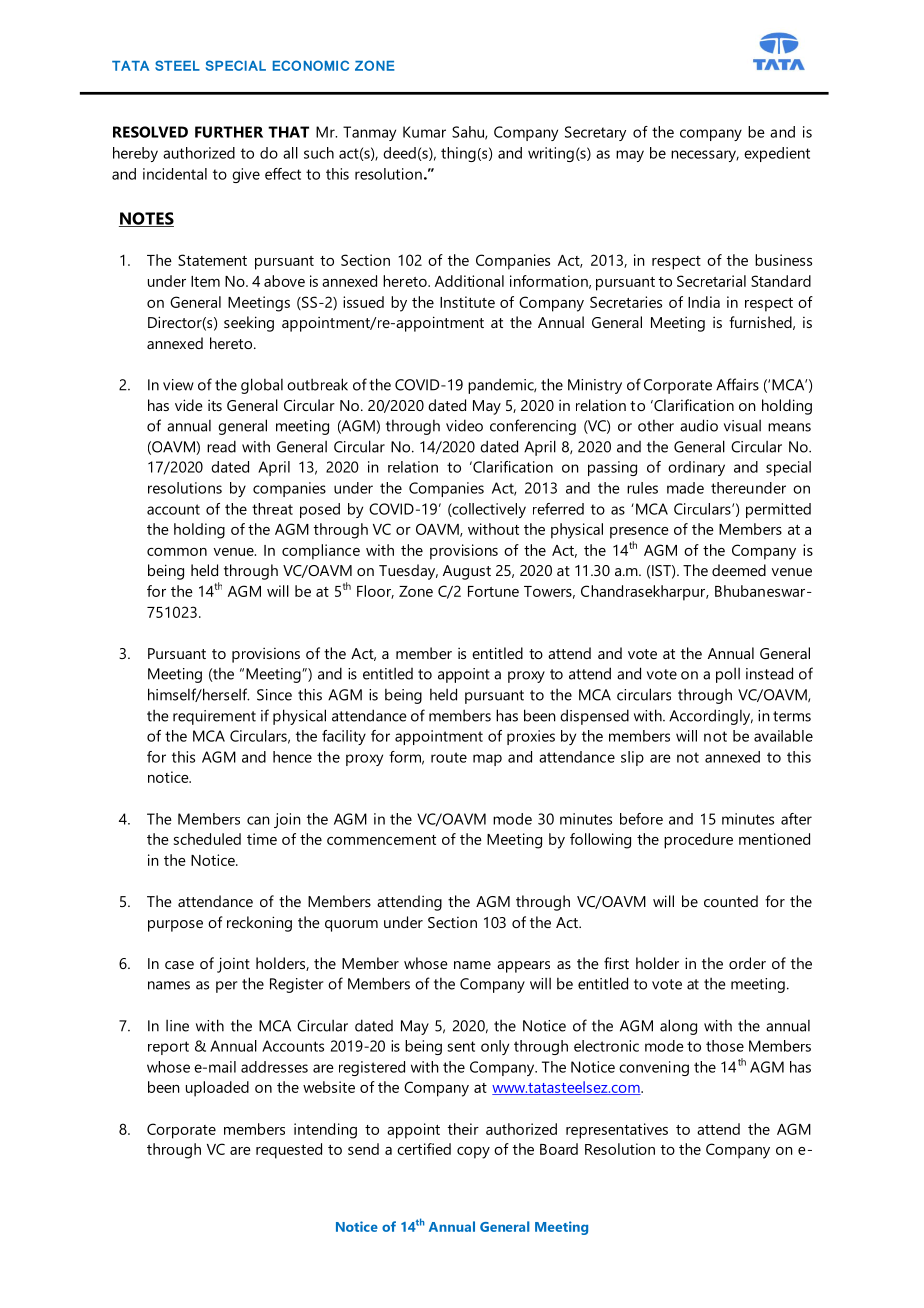 This image has width=924, height=1308. I want to click on expedient, so click(777, 154).
